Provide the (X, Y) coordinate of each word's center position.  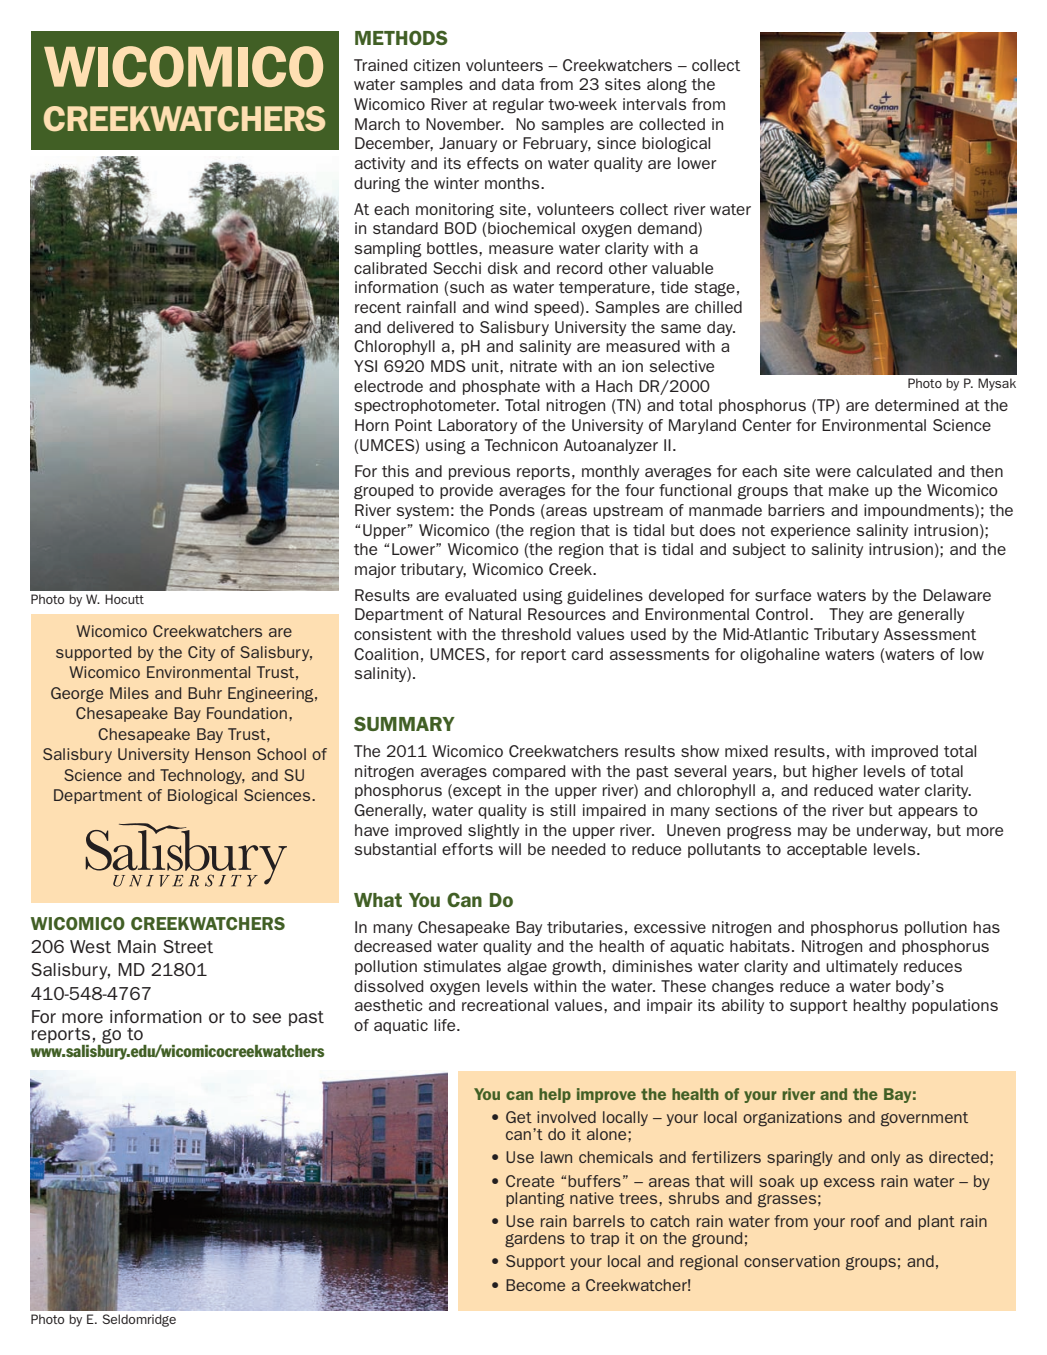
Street (188, 946)
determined (917, 405)
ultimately (862, 967)
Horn (372, 425)
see (267, 1018)
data (518, 84)
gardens (535, 1240)
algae (527, 968)
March (377, 124)
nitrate (533, 366)
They (846, 615)
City (201, 653)
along (667, 86)
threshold (536, 634)
